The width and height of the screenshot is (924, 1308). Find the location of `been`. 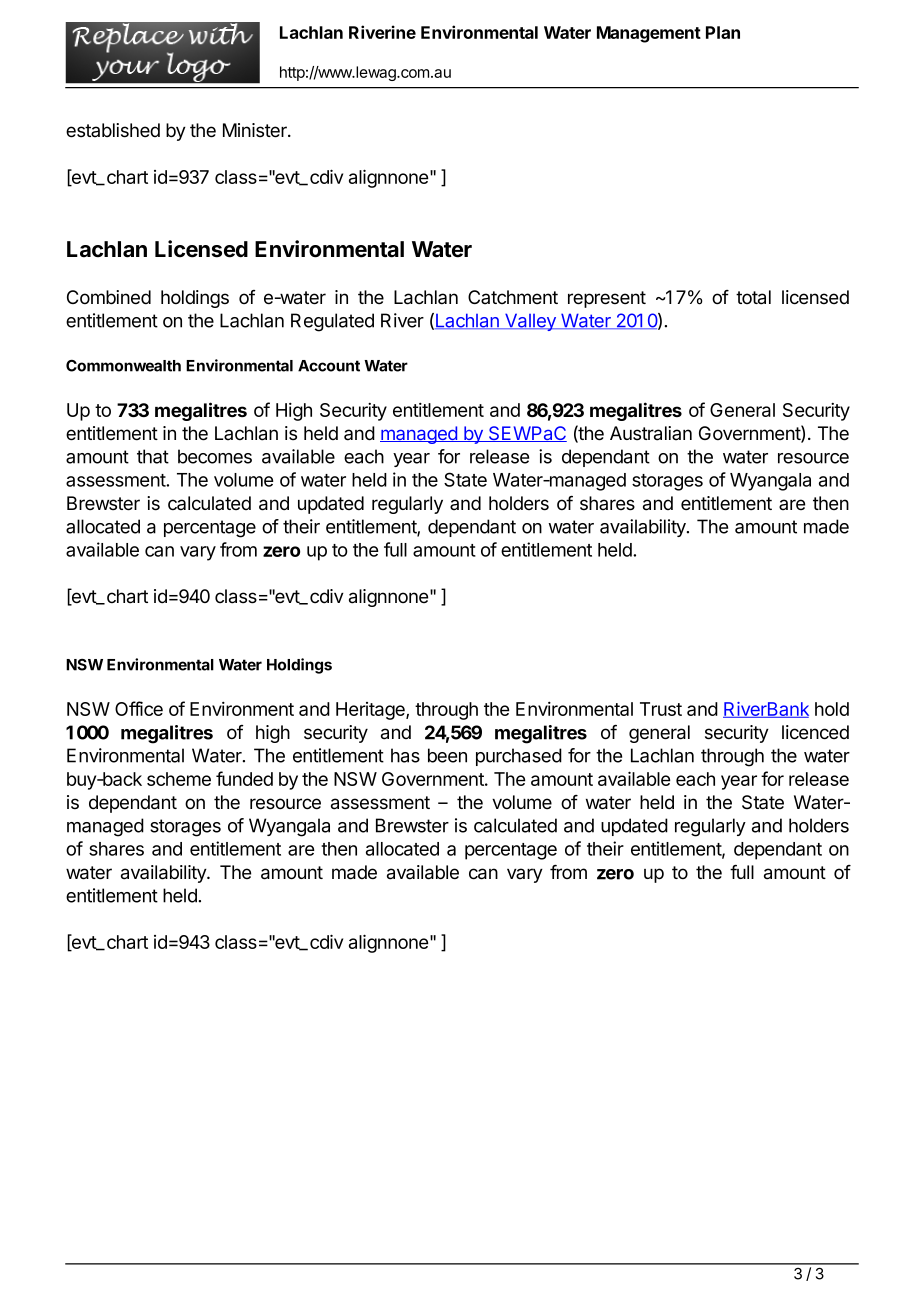

been is located at coordinates (447, 755).
